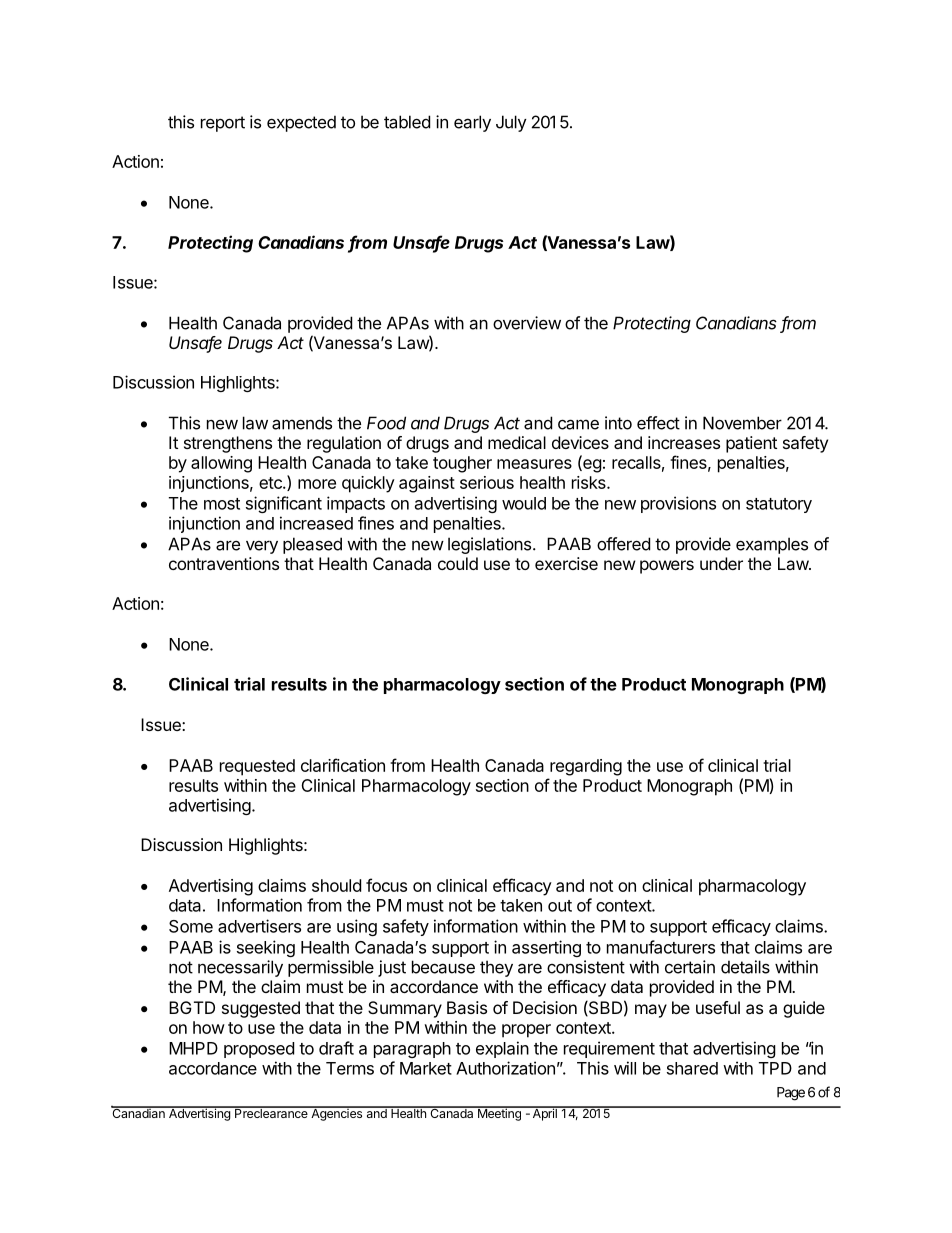 The height and width of the page is (1233, 952). Describe the element at coordinates (721, 563) in the page. I see `under` at that location.
